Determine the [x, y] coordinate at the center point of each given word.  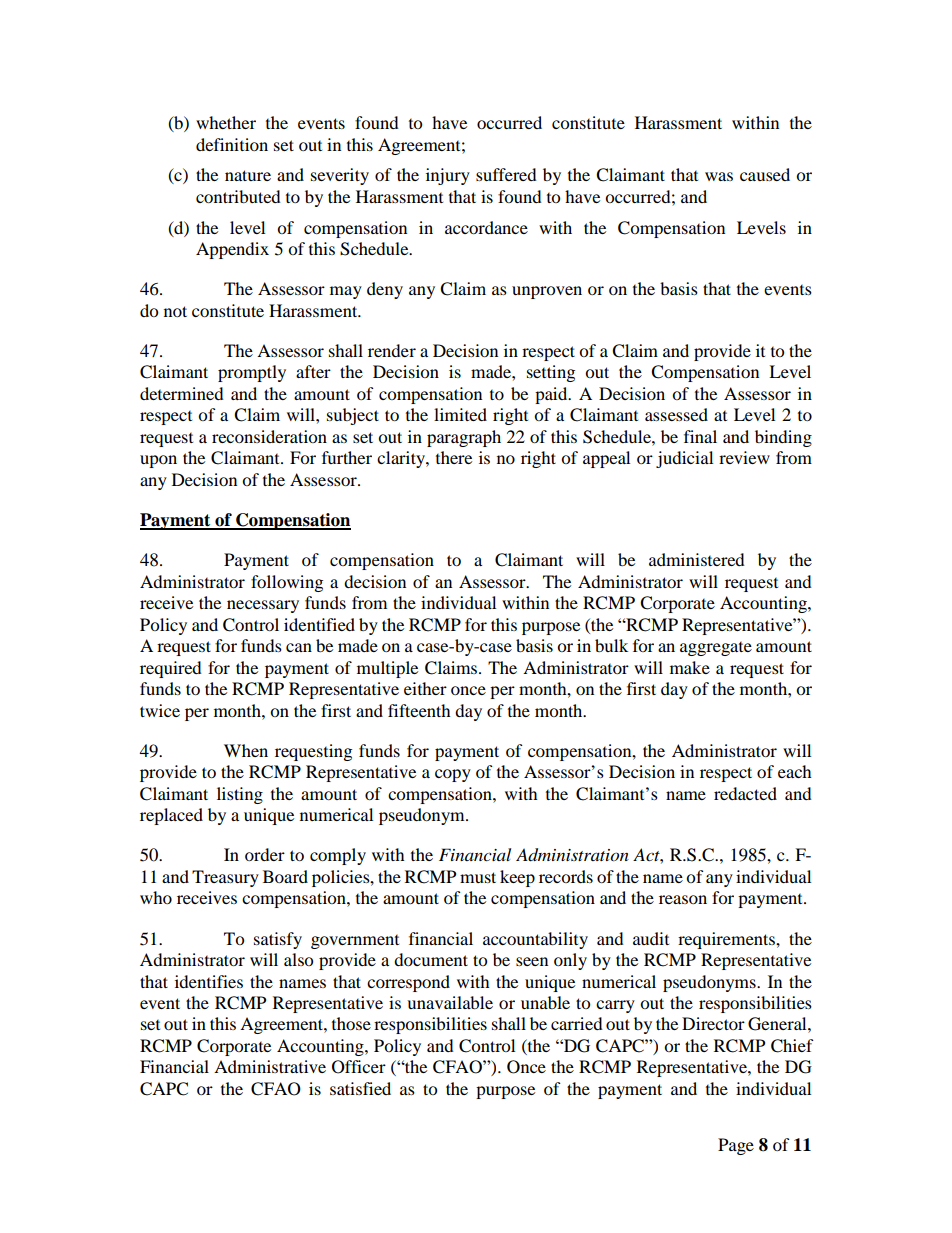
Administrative [270, 1066]
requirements [727, 940]
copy [453, 775]
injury [448, 176]
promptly [252, 373]
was [719, 176]
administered [697, 559]
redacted [745, 793]
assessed [676, 414]
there [454, 457]
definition [232, 144]
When [246, 750]
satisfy [278, 940]
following [287, 583]
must [478, 877]
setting [551, 373]
